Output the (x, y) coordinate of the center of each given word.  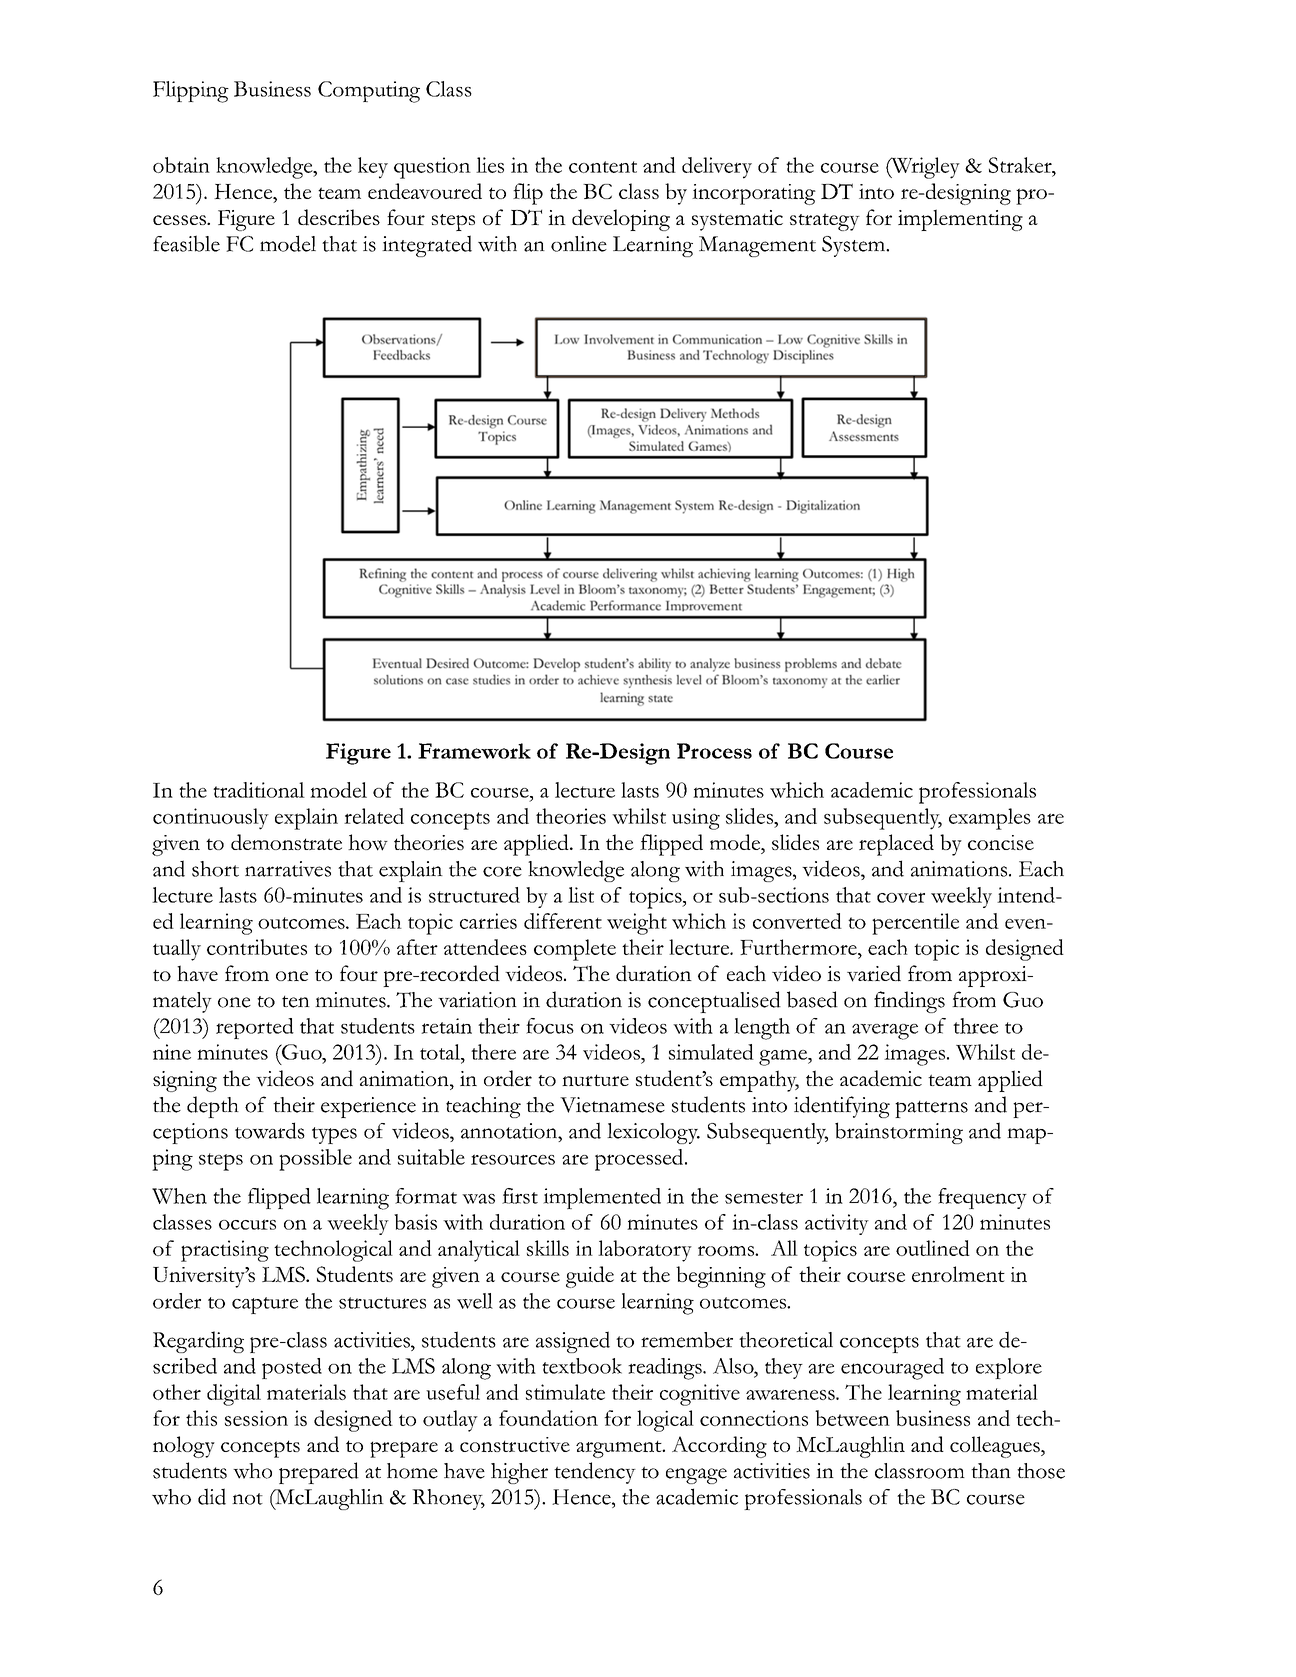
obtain (181, 165)
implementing (960, 220)
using (696, 819)
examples (990, 819)
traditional (259, 790)
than (991, 1471)
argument (620, 1449)
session (256, 1418)
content (603, 167)
